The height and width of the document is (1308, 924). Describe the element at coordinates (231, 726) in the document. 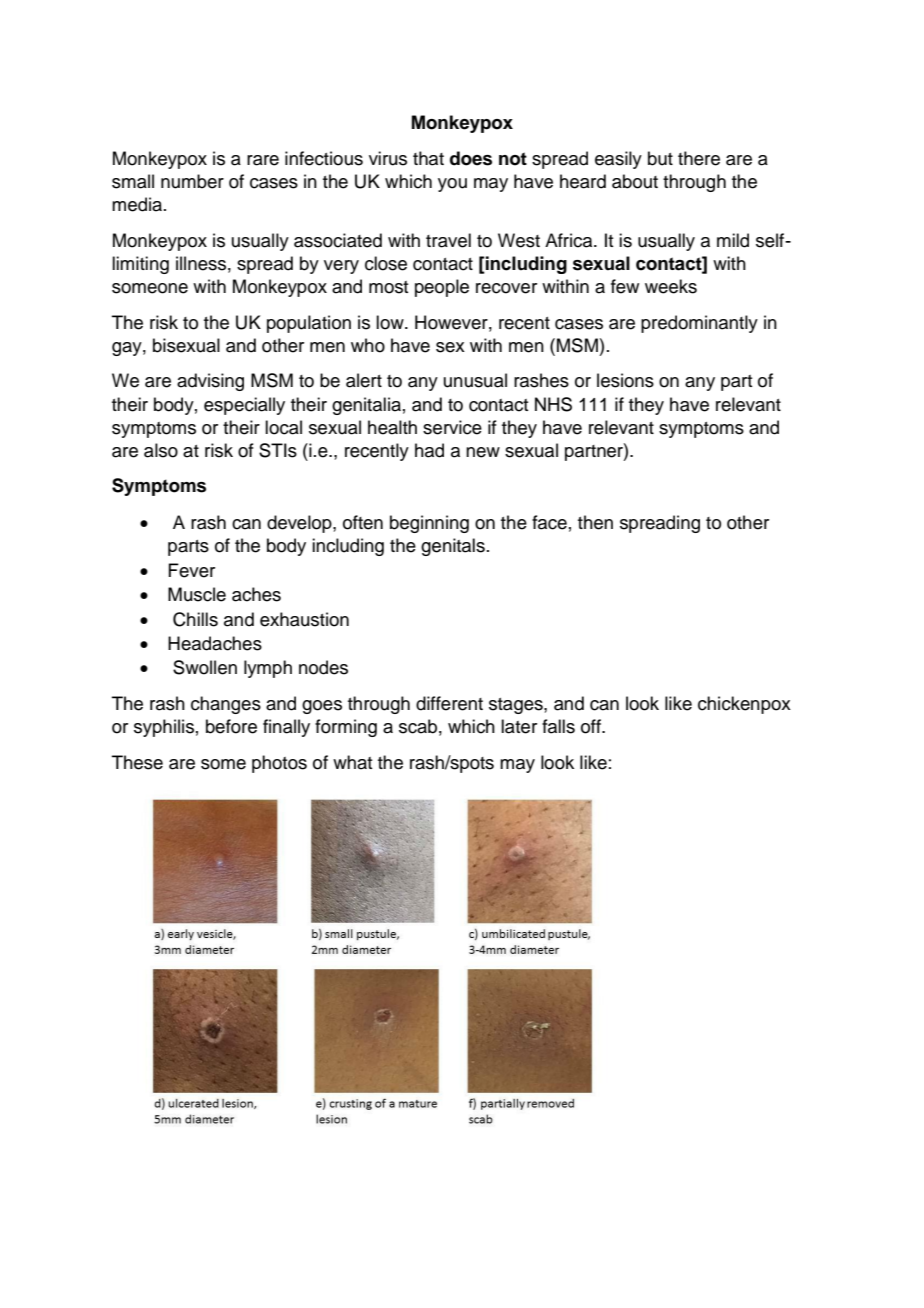

I see `before` at that location.
